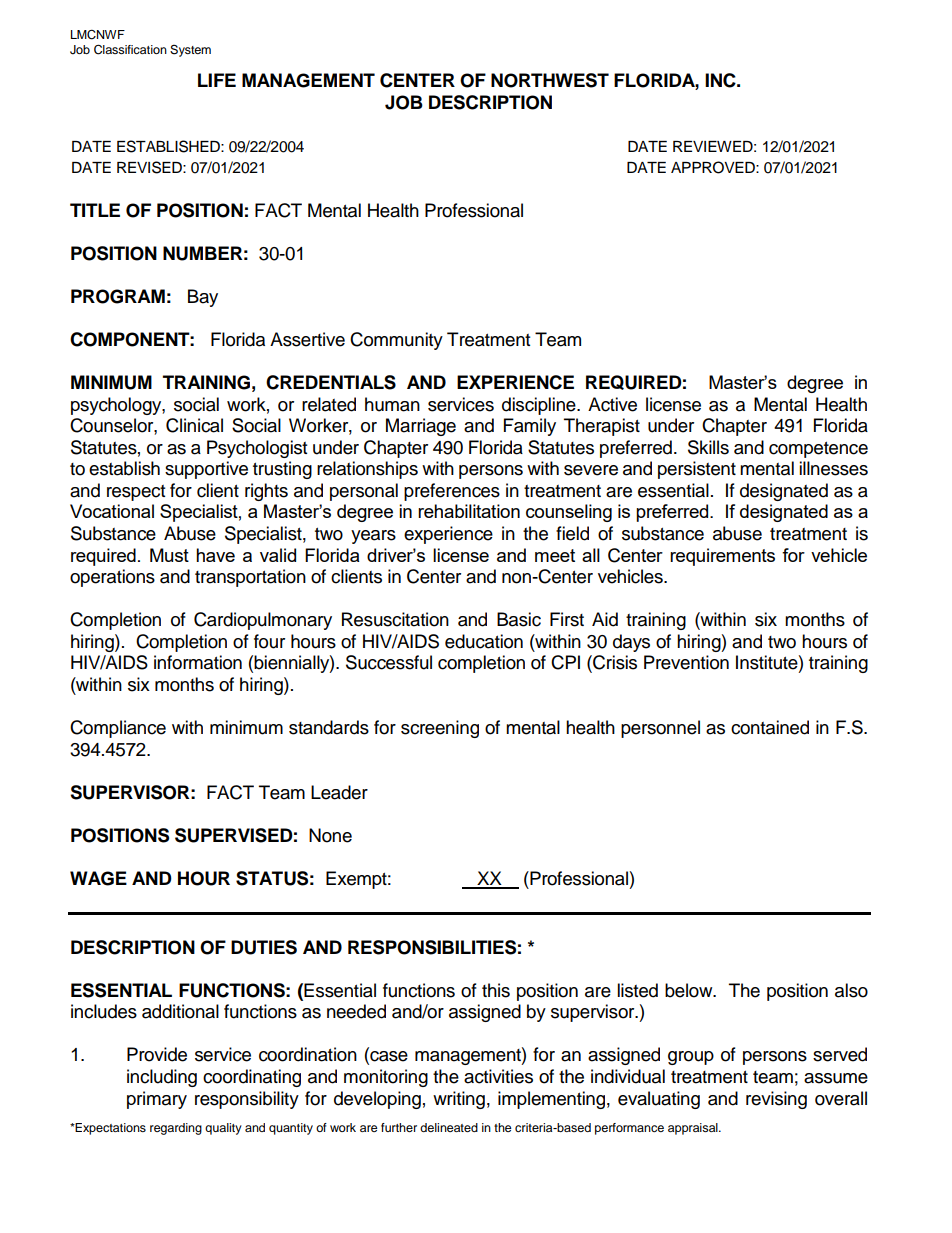 This document has height=1233, width=952. I want to click on Skills, so click(708, 447).
